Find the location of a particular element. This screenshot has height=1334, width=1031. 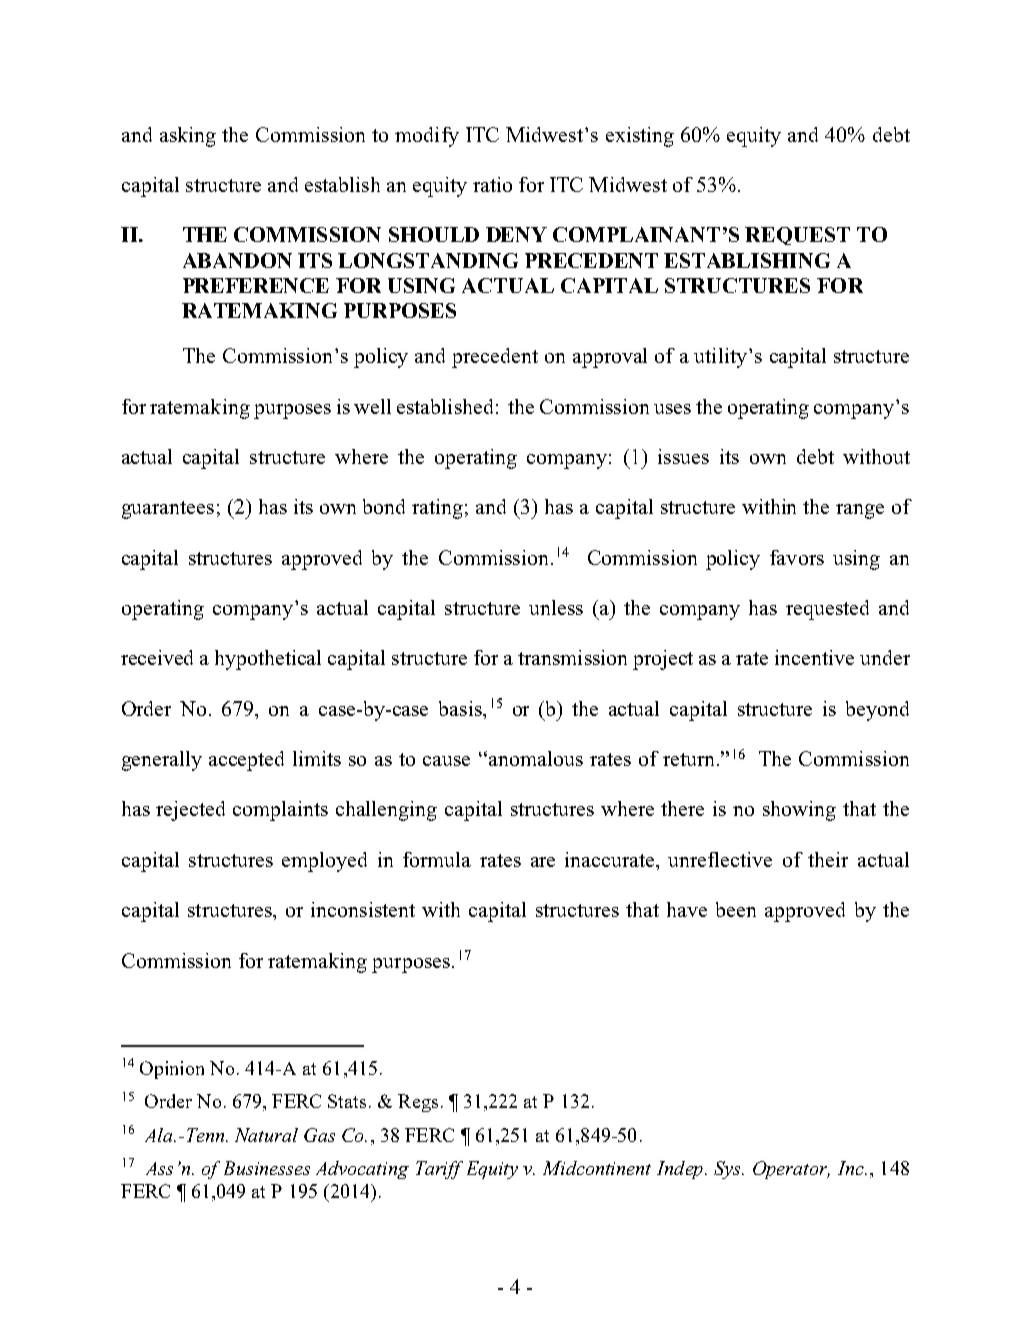

are is located at coordinates (543, 862).
